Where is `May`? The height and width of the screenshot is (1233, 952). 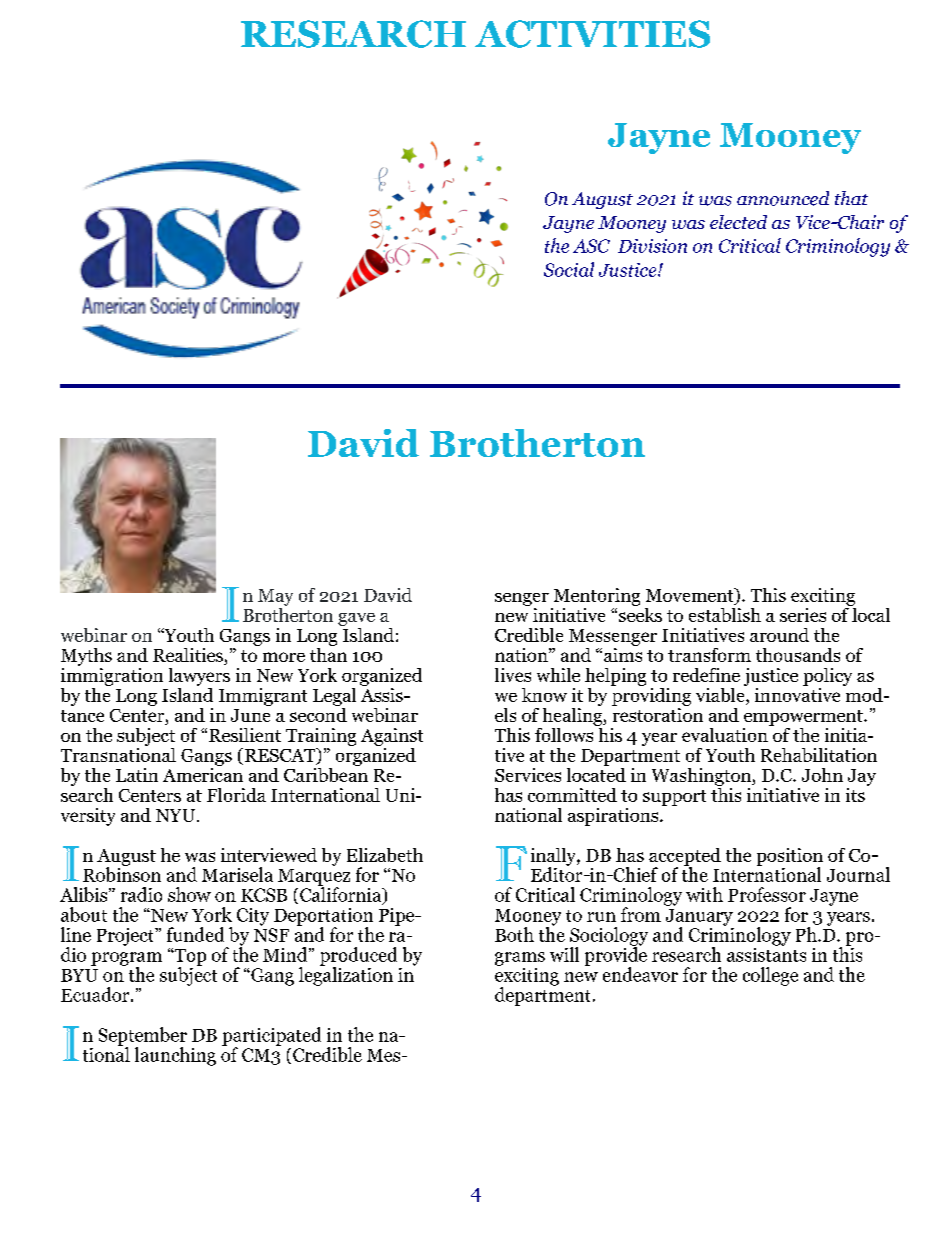 May is located at coordinates (275, 597).
